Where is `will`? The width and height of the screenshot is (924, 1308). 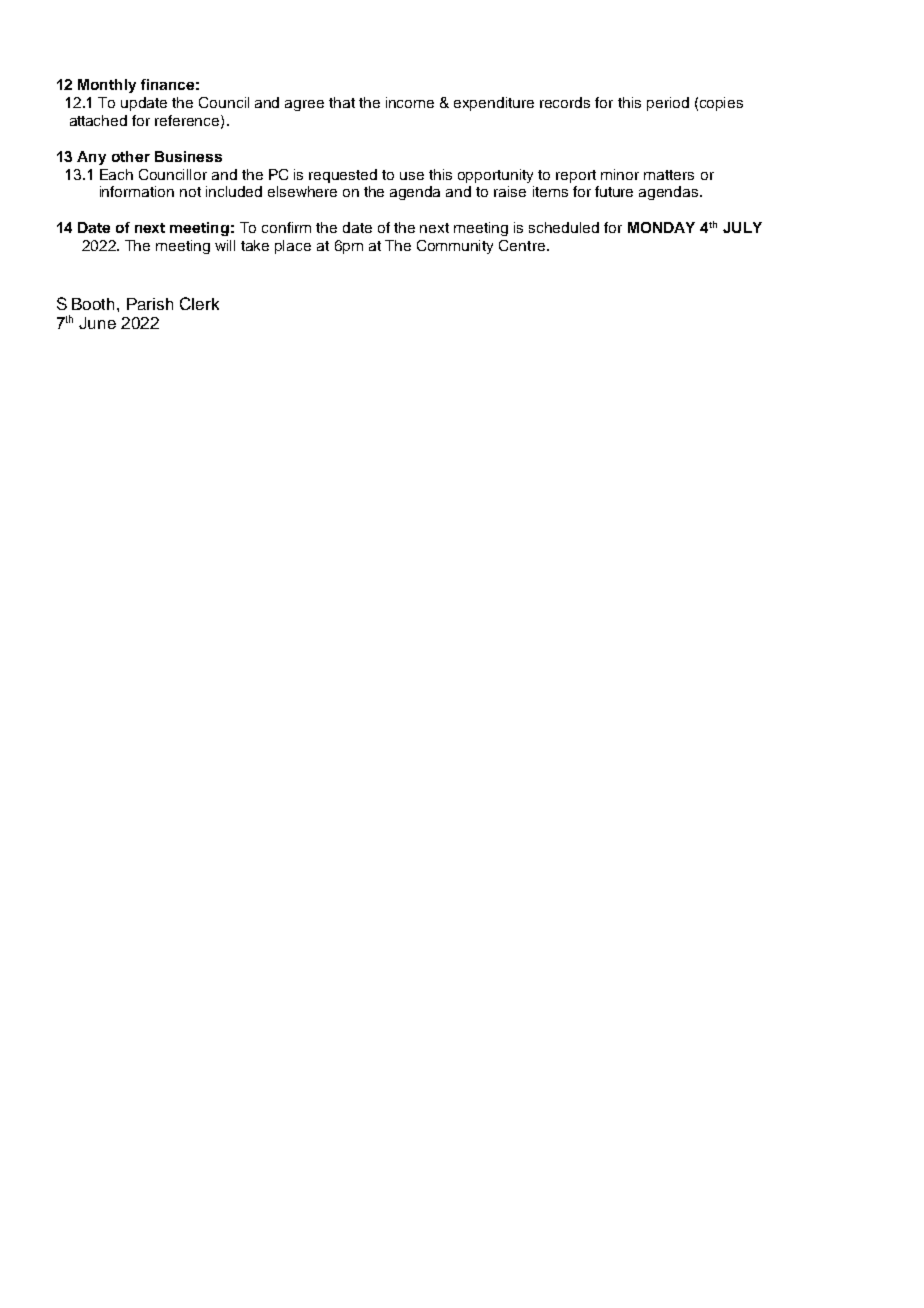 will is located at coordinates (225, 245).
